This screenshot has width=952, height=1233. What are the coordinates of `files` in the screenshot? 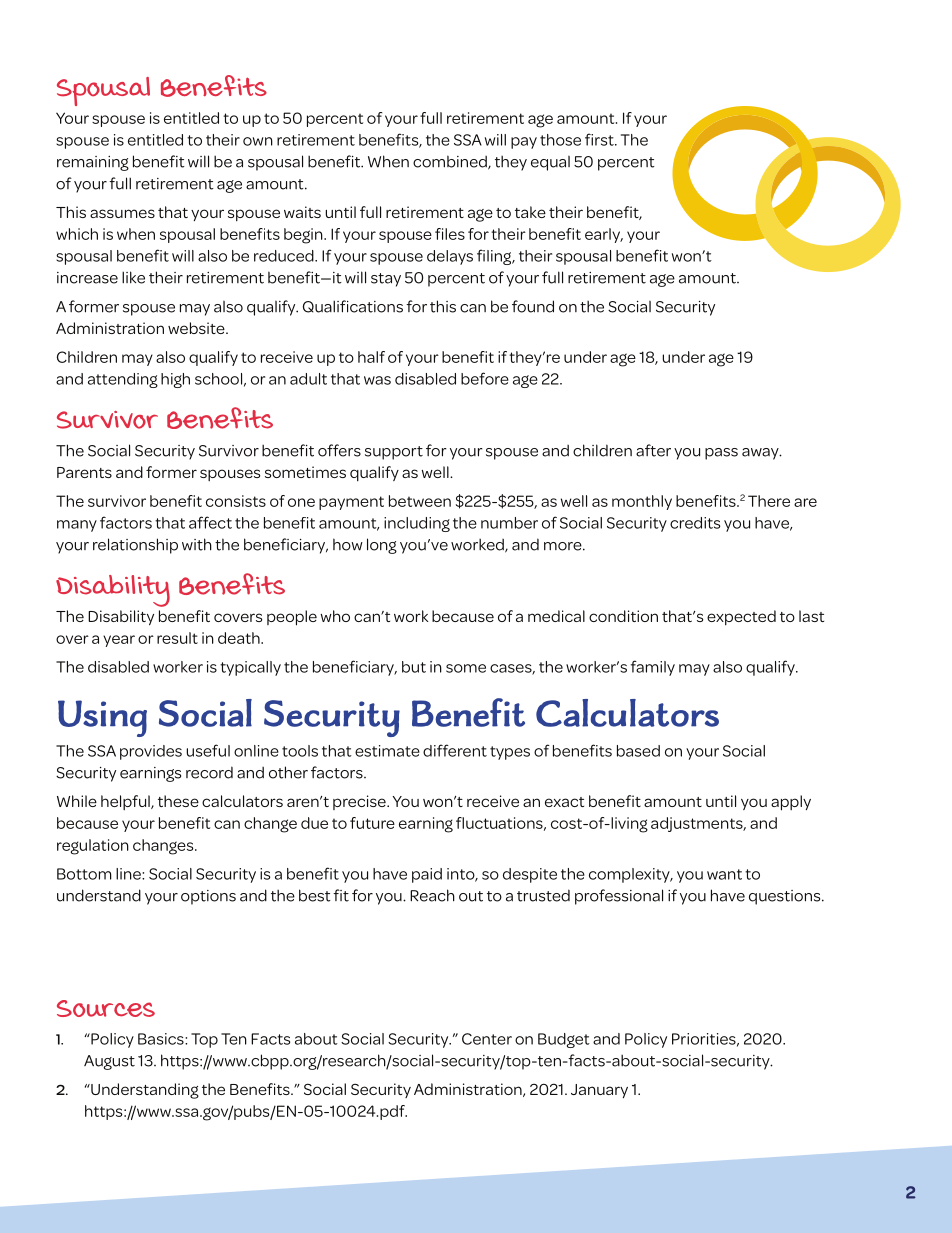 It's located at (450, 234).
